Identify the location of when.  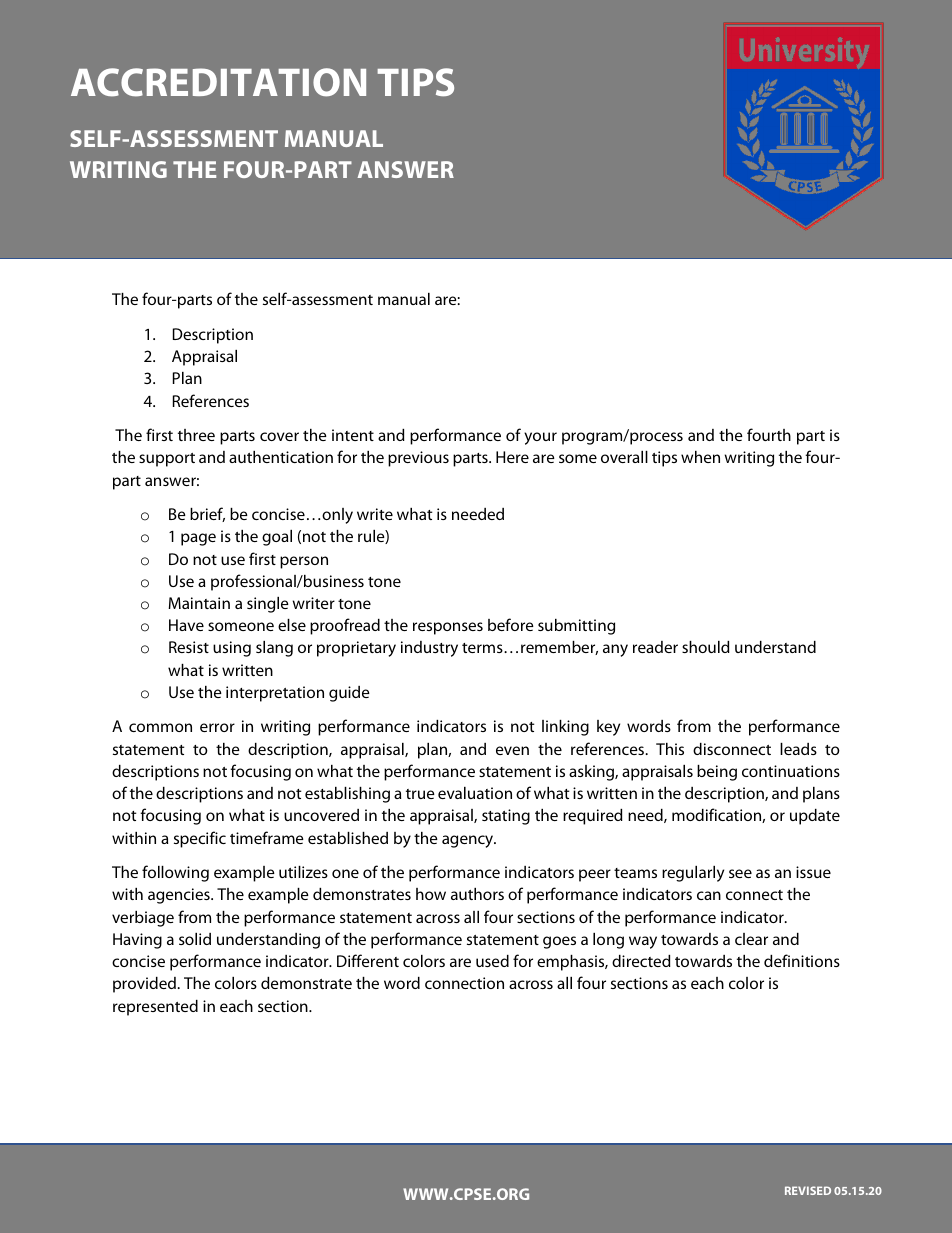
(700, 457).
